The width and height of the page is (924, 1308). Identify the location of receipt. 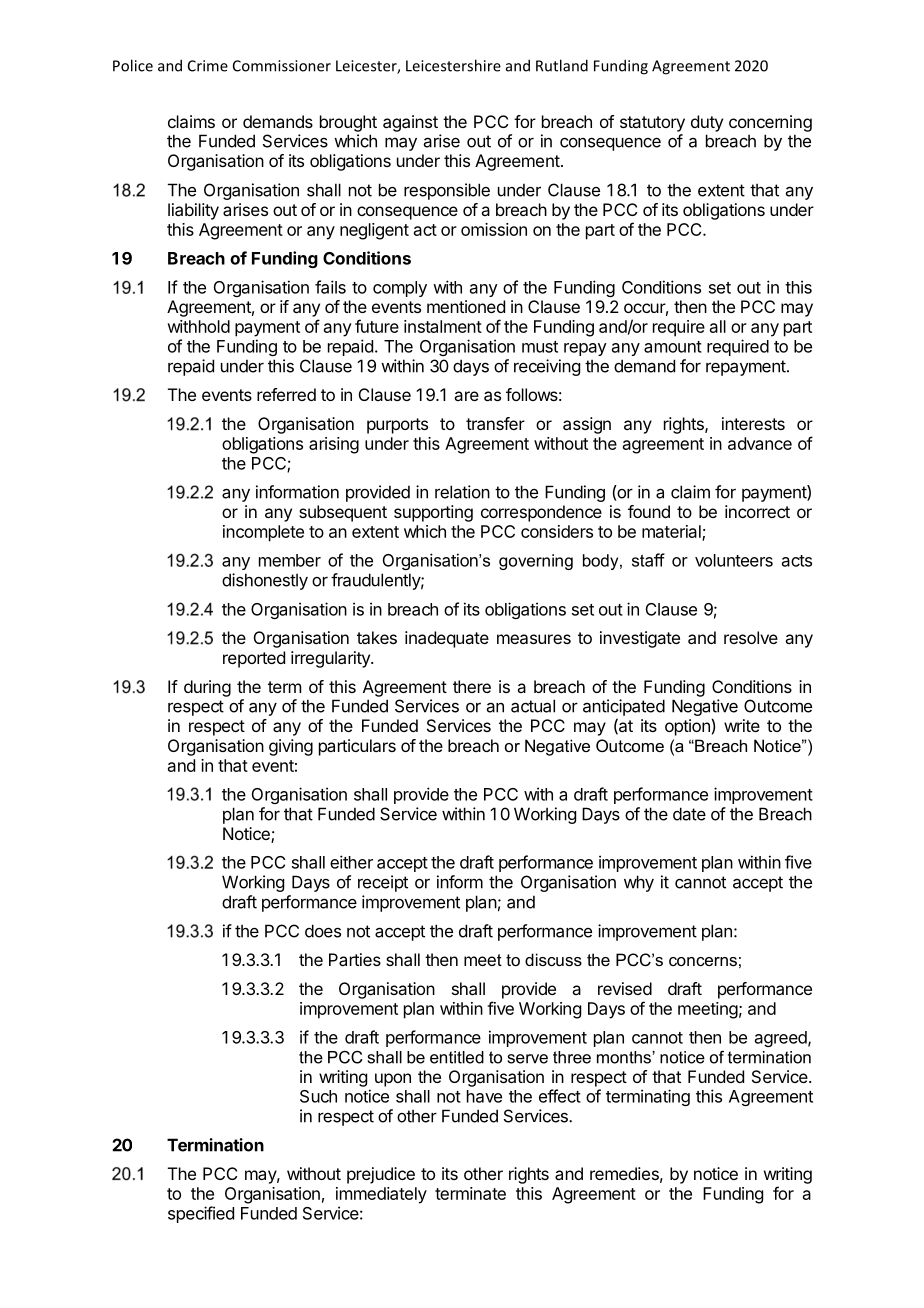
(383, 883).
